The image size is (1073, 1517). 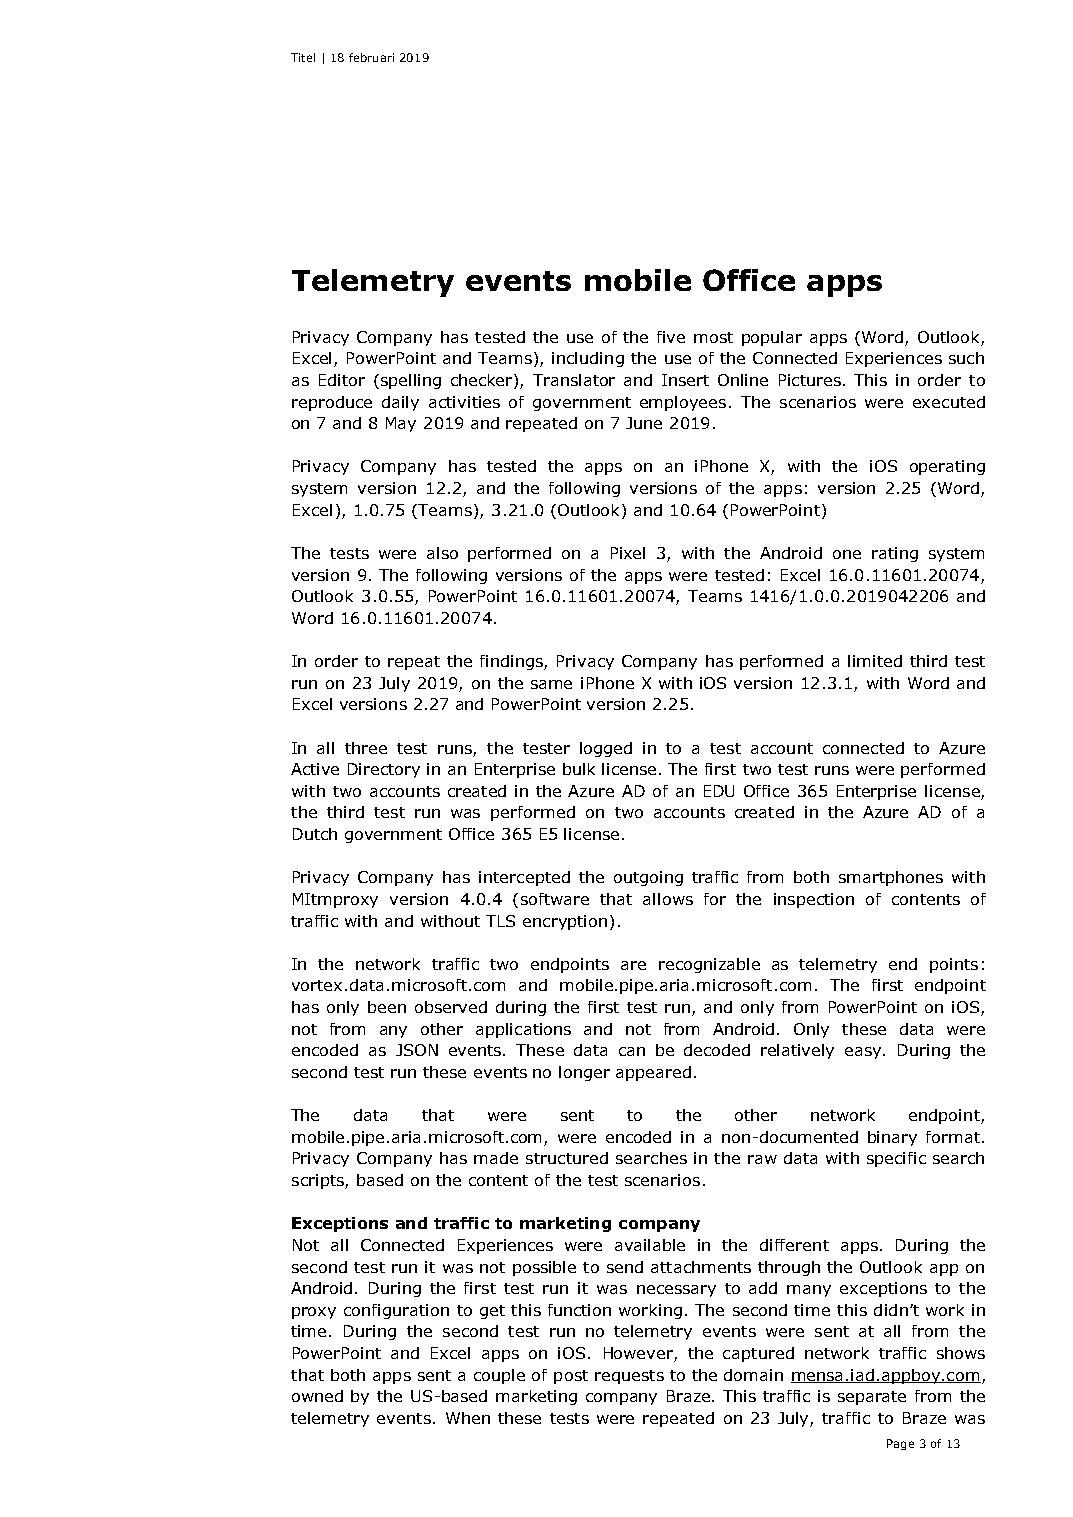 What do you see at coordinates (875, 661) in the screenshot?
I see `limited` at bounding box center [875, 661].
